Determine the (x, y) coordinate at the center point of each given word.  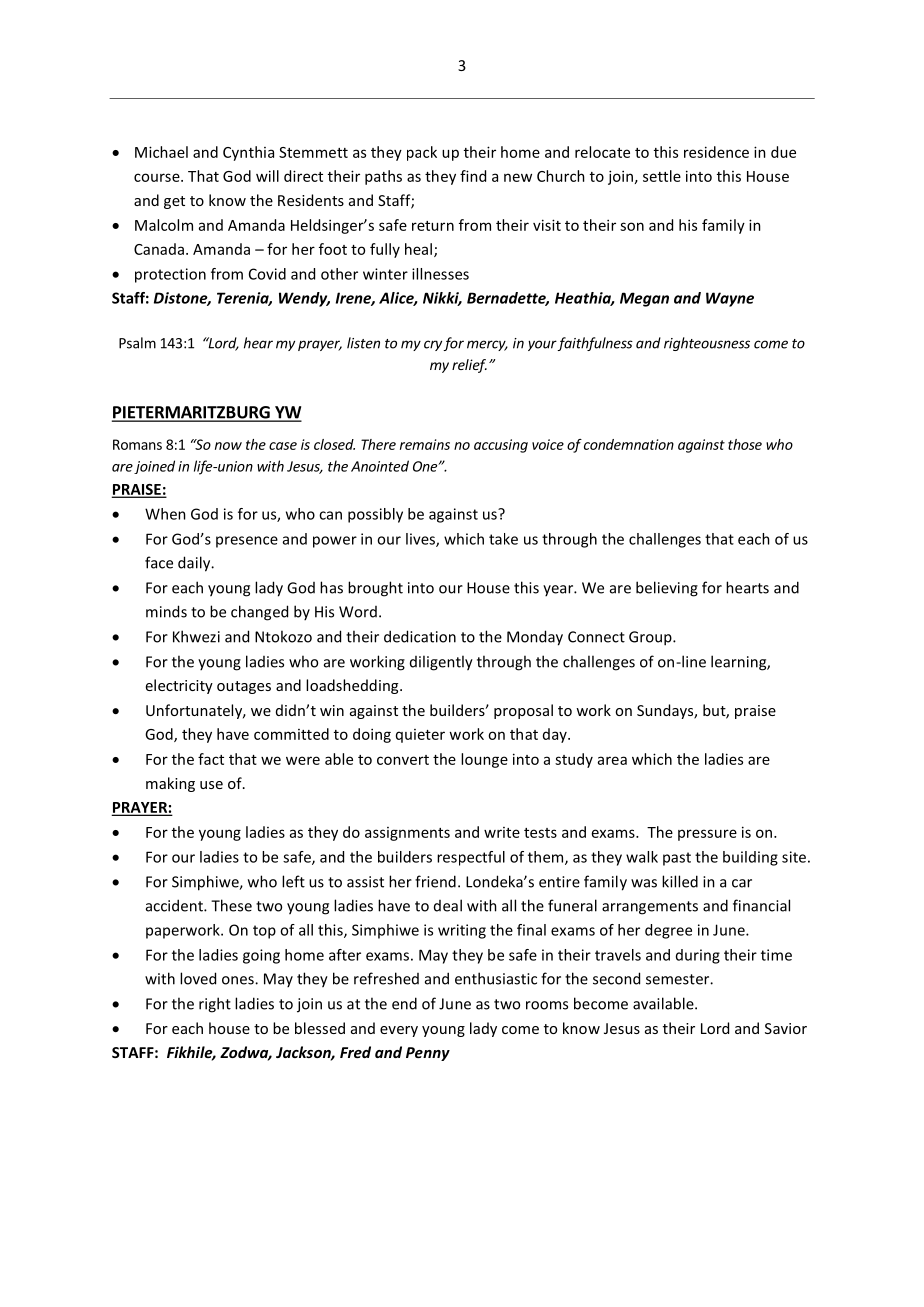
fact (211, 759)
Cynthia (248, 153)
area (612, 760)
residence (716, 152)
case (283, 446)
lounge (484, 760)
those (745, 444)
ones (239, 980)
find (473, 176)
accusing (501, 446)
